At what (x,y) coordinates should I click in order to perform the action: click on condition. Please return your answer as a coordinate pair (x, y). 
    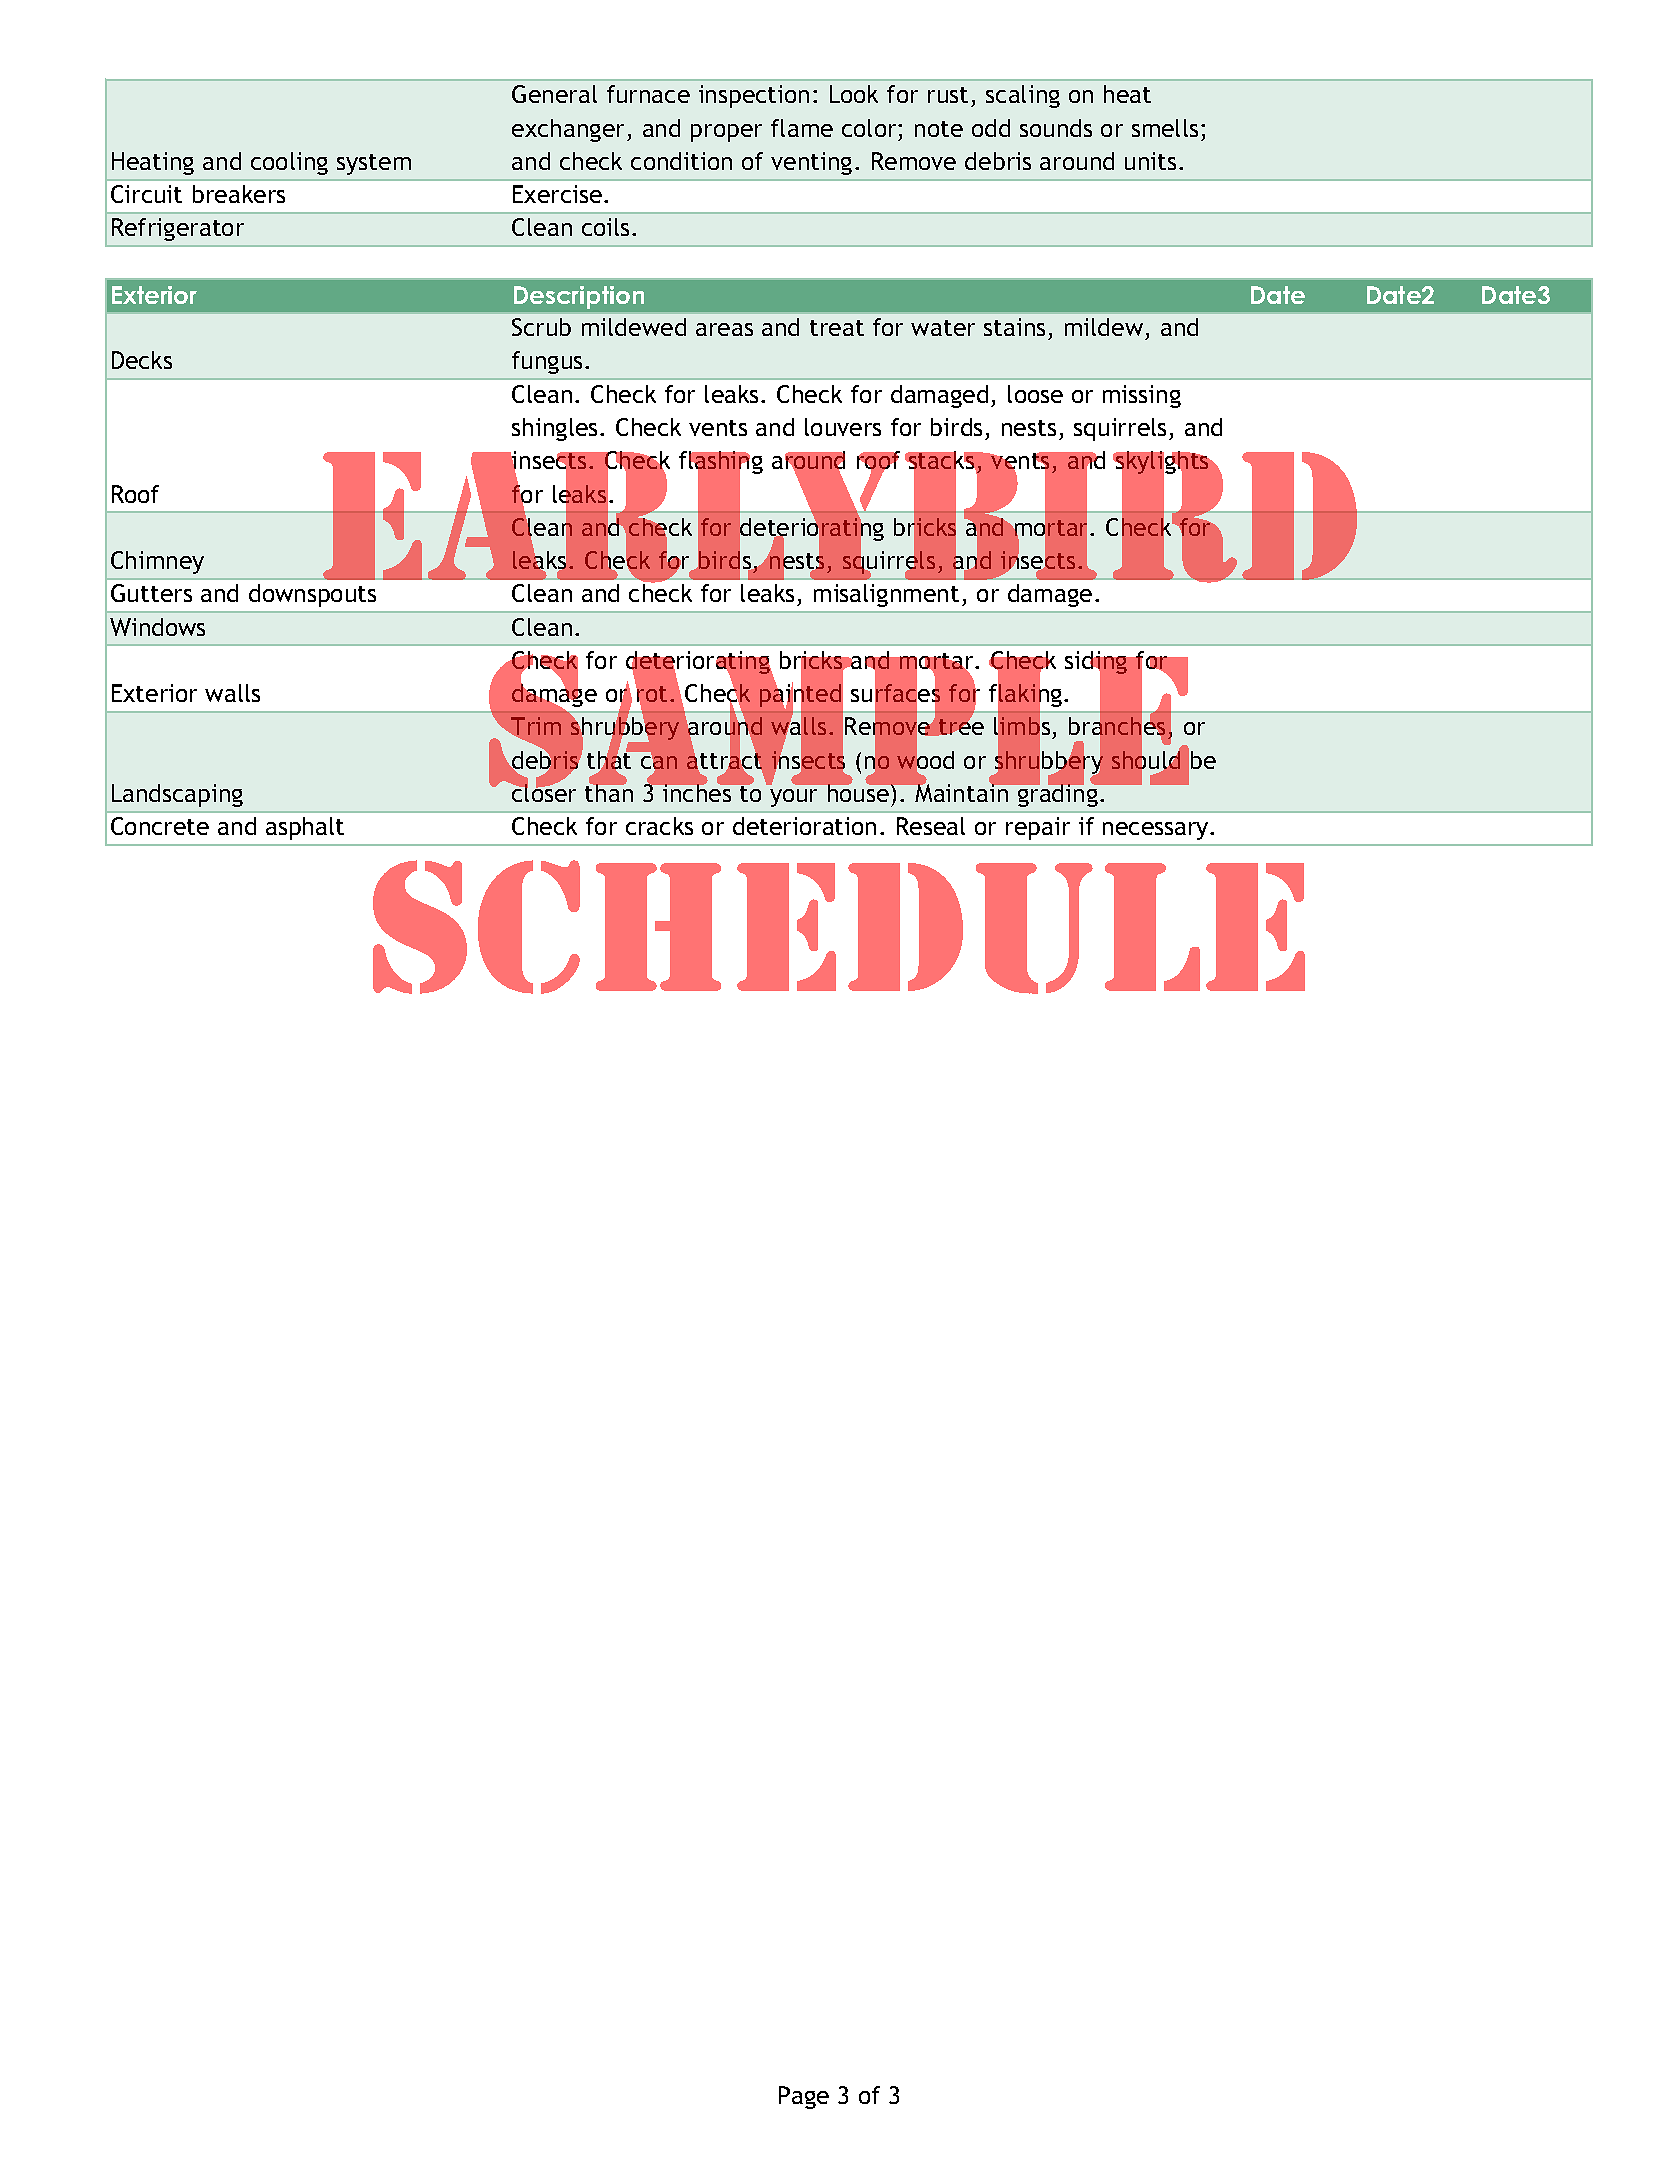
    Looking at the image, I should click on (681, 161).
